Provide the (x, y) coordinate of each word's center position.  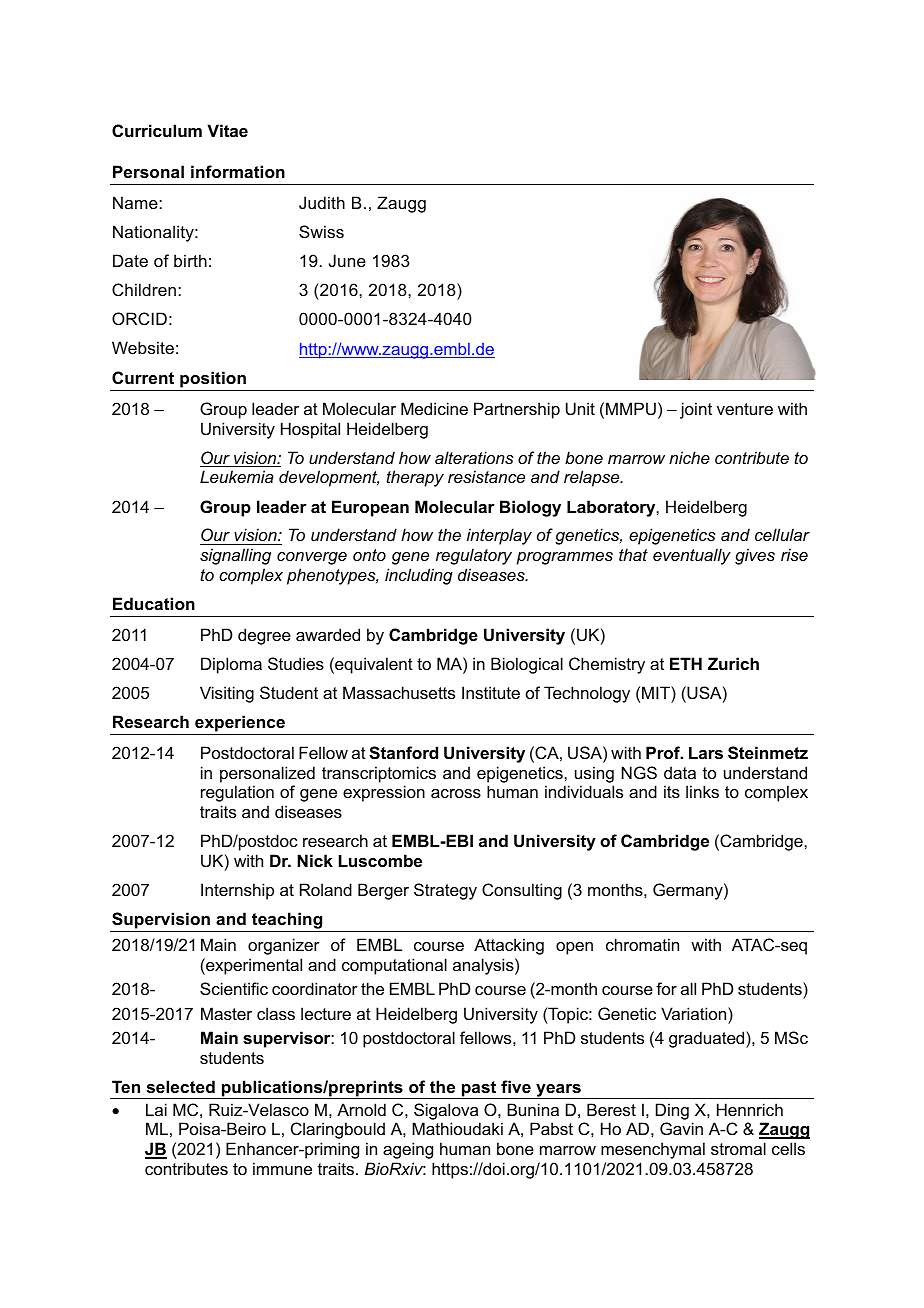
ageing (408, 1150)
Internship (237, 891)
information (238, 171)
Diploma (231, 665)
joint (696, 410)
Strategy (445, 891)
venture (745, 409)
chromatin (642, 944)
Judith (322, 202)
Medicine (434, 408)
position (213, 379)
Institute (491, 692)
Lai (156, 1109)
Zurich (733, 663)
